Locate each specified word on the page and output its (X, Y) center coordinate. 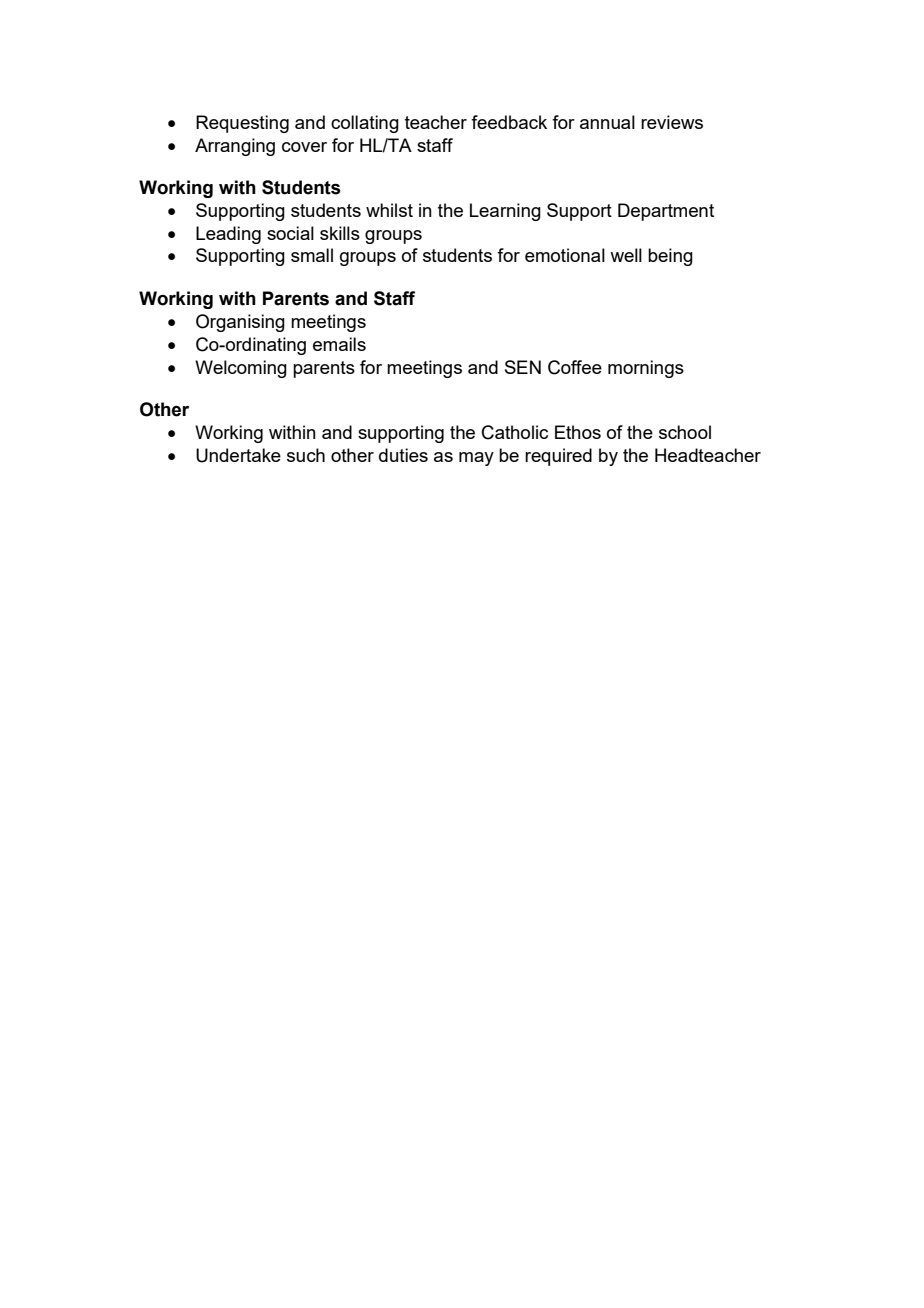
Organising (240, 323)
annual (607, 122)
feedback (509, 122)
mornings (646, 369)
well (626, 255)
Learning (505, 212)
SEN (523, 367)
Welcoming (241, 369)
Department (666, 212)
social (290, 233)
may (476, 459)
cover (304, 147)
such (306, 455)
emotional (565, 255)
